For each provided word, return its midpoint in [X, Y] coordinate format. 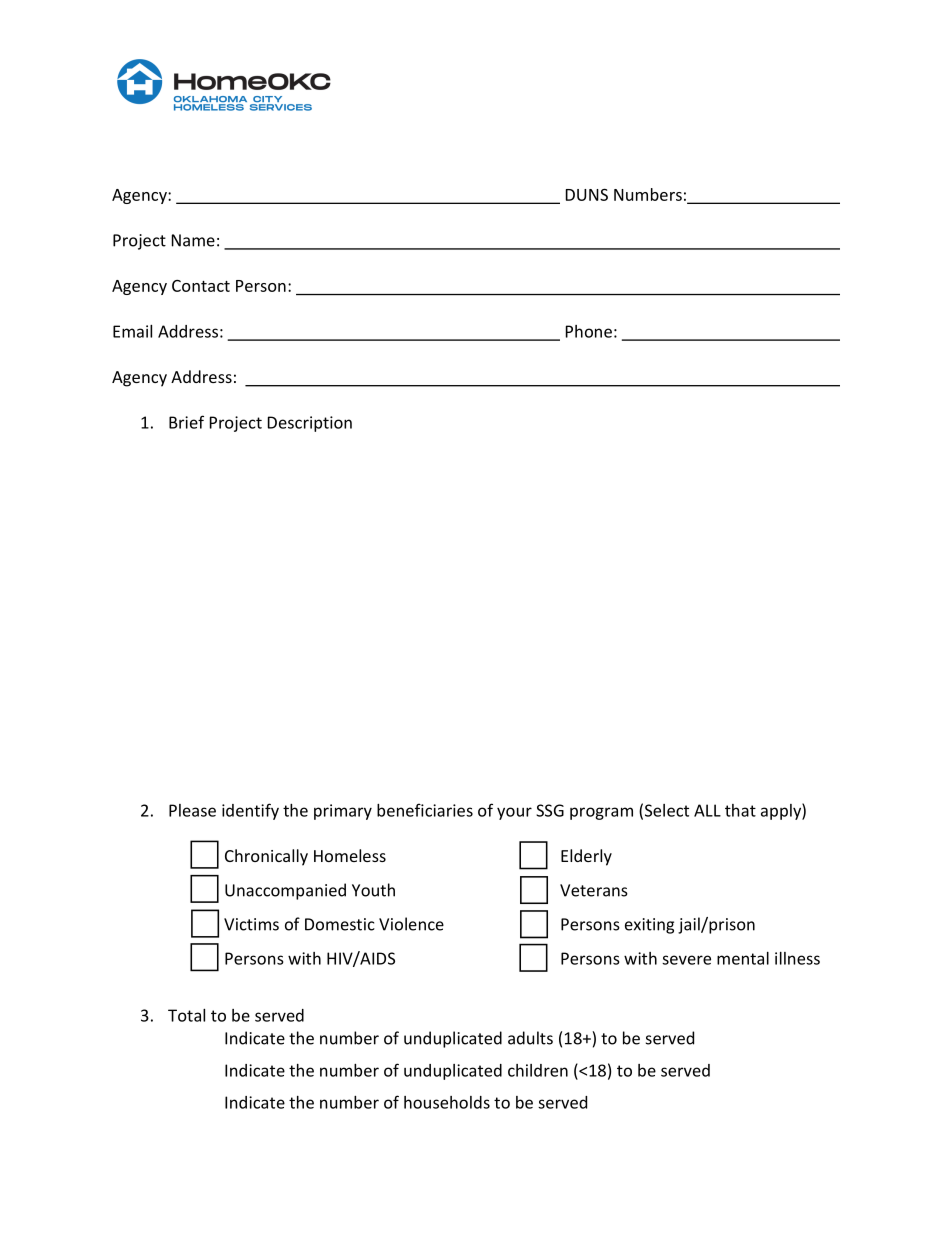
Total [186, 1015]
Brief [186, 422]
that [740, 810]
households [447, 1102]
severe [686, 960]
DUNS [587, 194]
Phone [589, 331]
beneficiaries [425, 810]
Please [192, 810]
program [601, 813]
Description [310, 424]
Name [193, 240]
